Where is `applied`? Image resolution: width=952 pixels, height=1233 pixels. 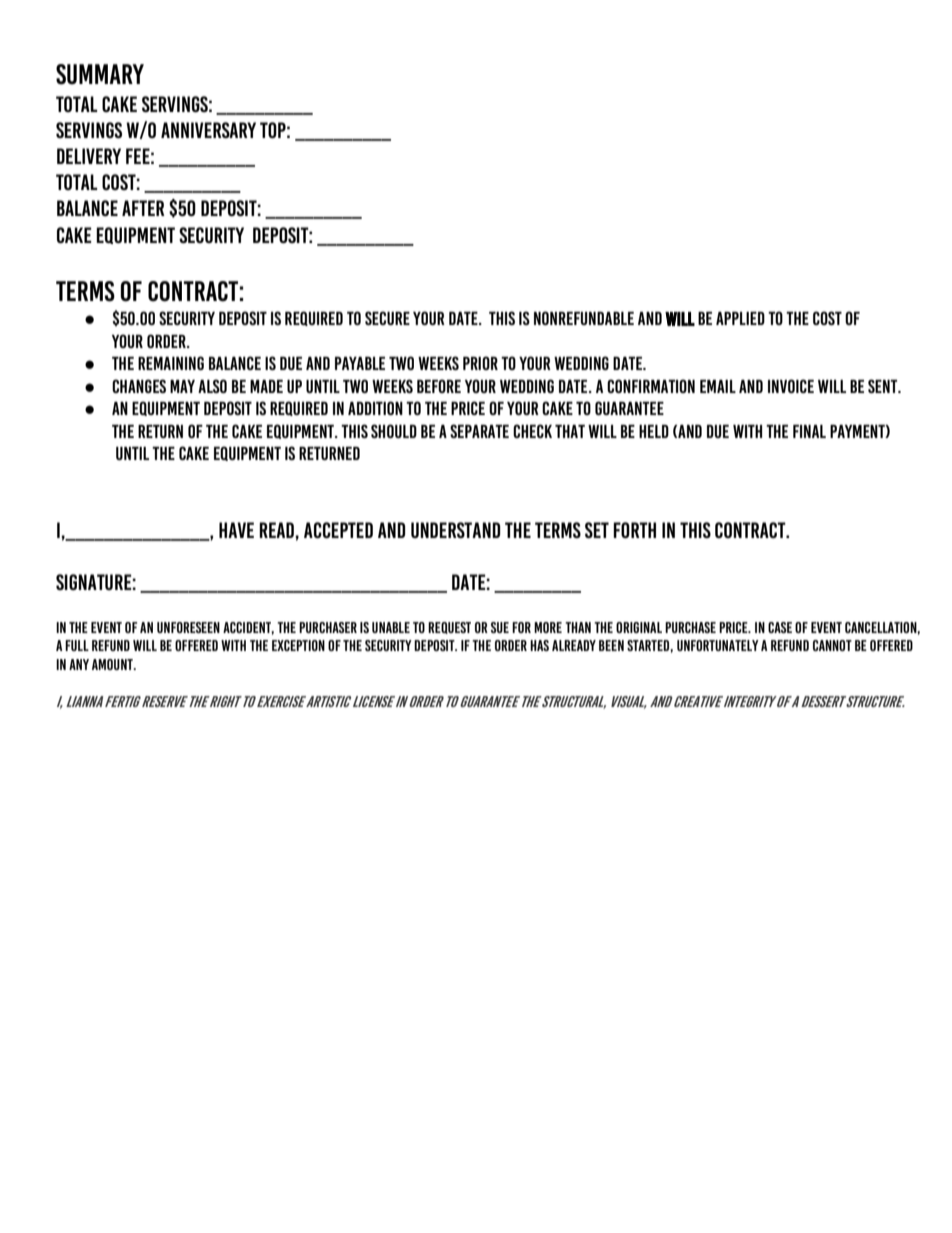
applied is located at coordinates (740, 318).
